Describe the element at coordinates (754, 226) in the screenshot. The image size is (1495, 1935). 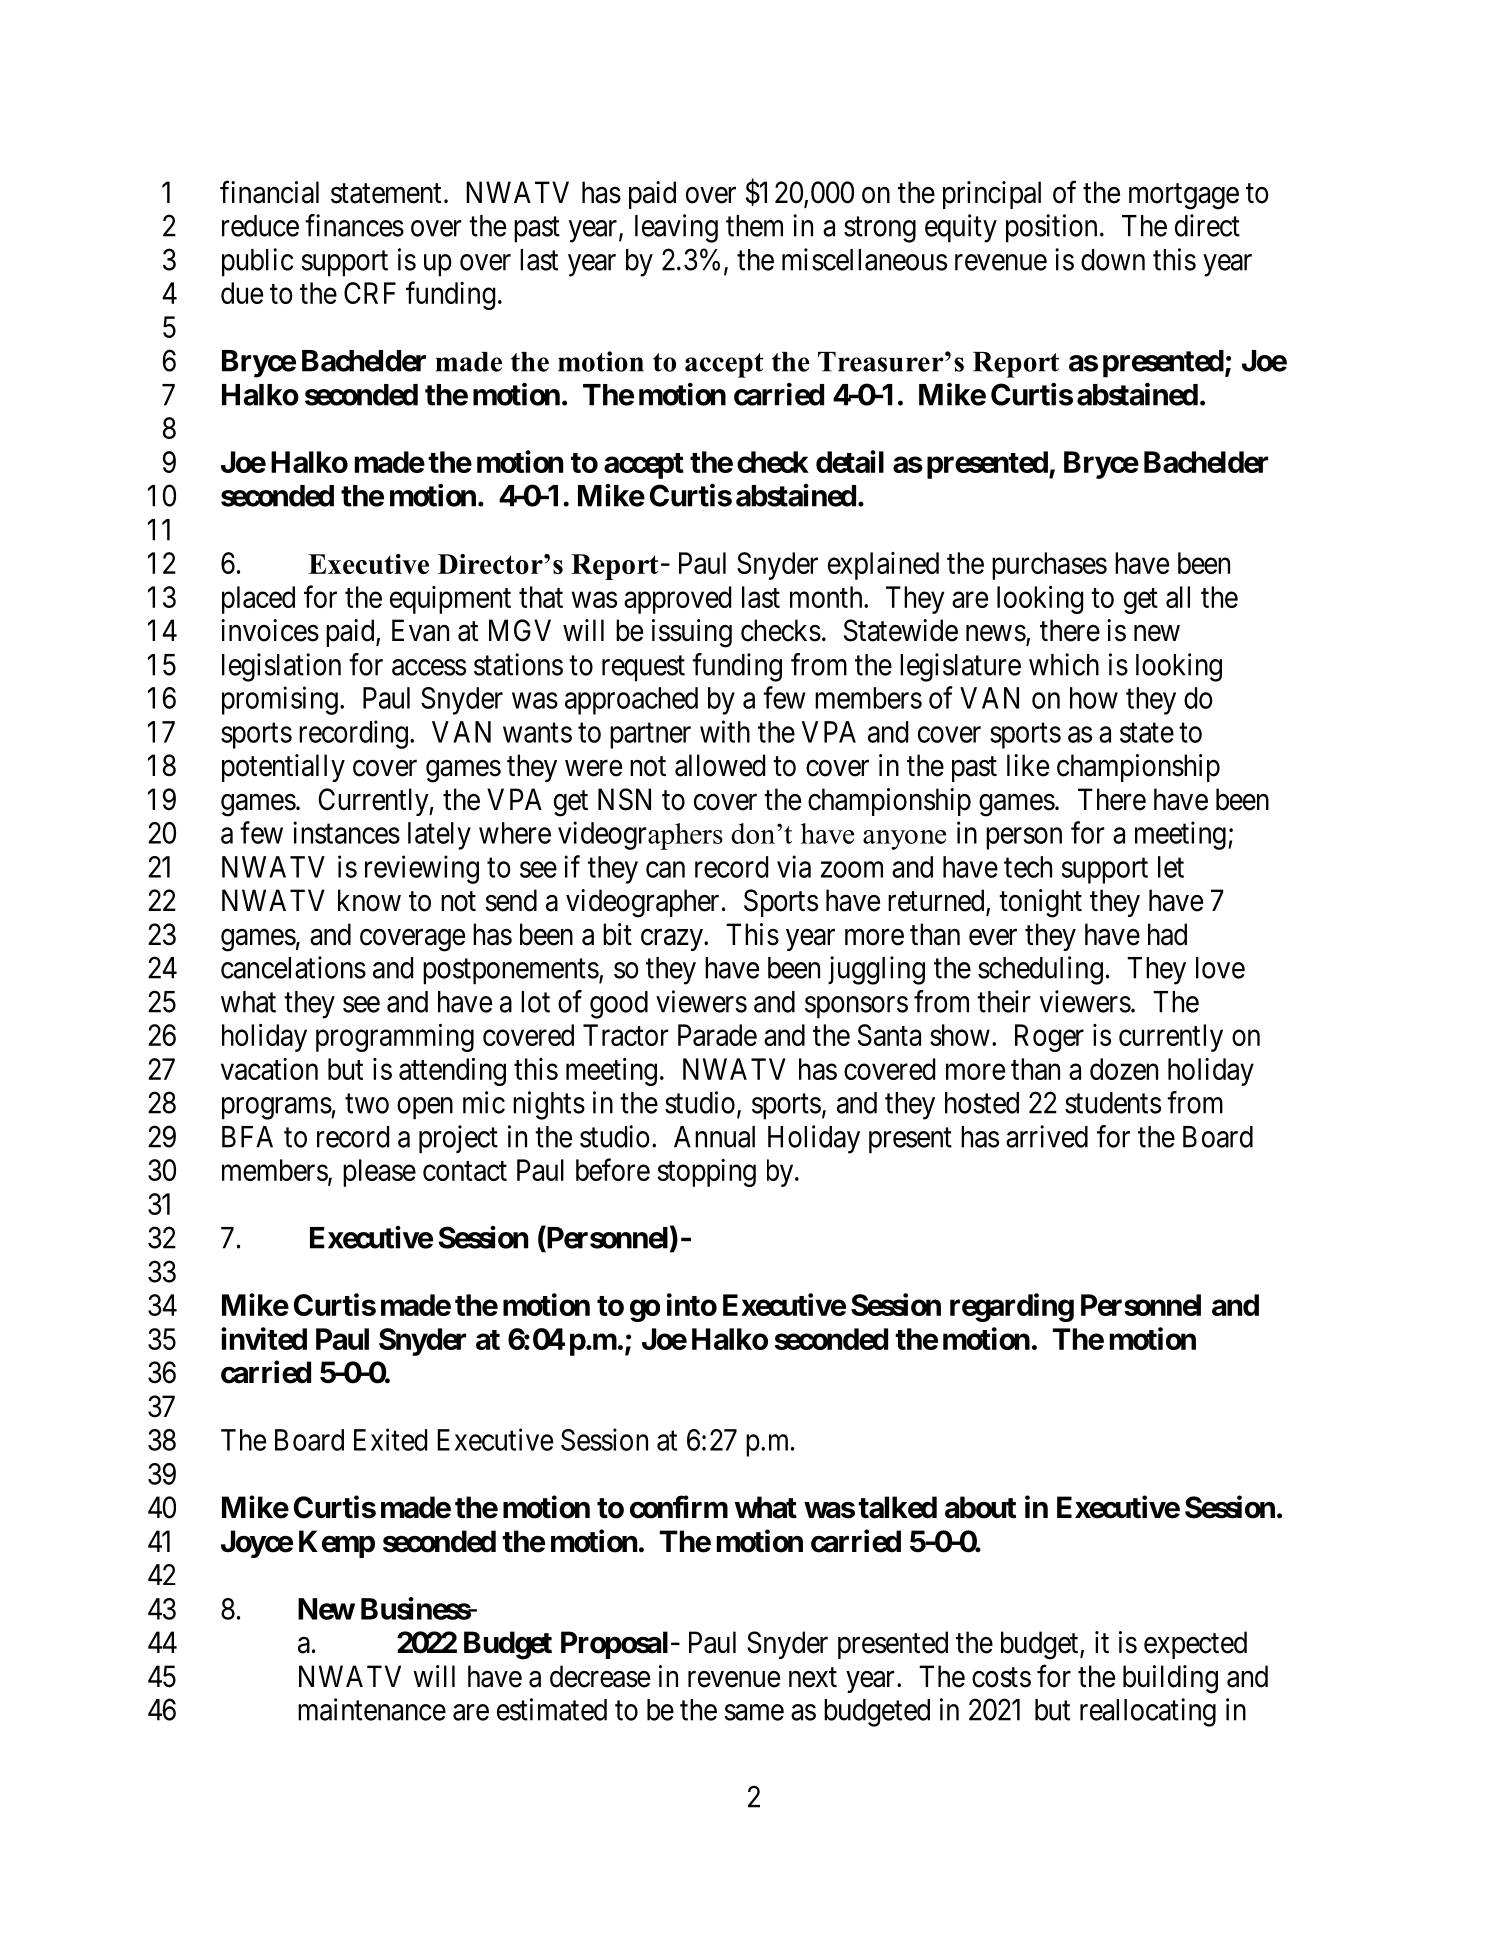
I see `them` at that location.
